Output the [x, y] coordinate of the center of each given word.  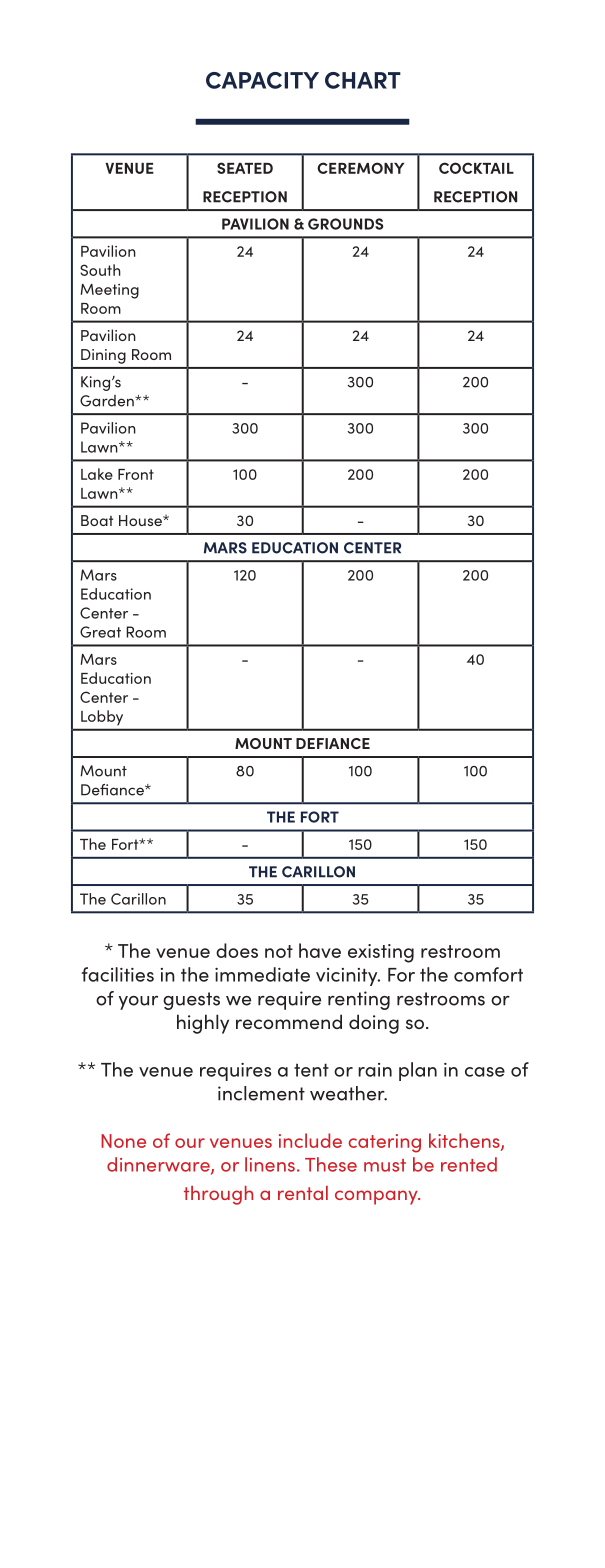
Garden [108, 401]
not [279, 951]
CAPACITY [262, 80]
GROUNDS [345, 224]
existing [381, 953]
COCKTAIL [476, 168]
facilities [118, 974]
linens [270, 1164]
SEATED [245, 168]
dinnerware [159, 1165]
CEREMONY [360, 168]
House [141, 520]
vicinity [348, 977]
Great [100, 632]
